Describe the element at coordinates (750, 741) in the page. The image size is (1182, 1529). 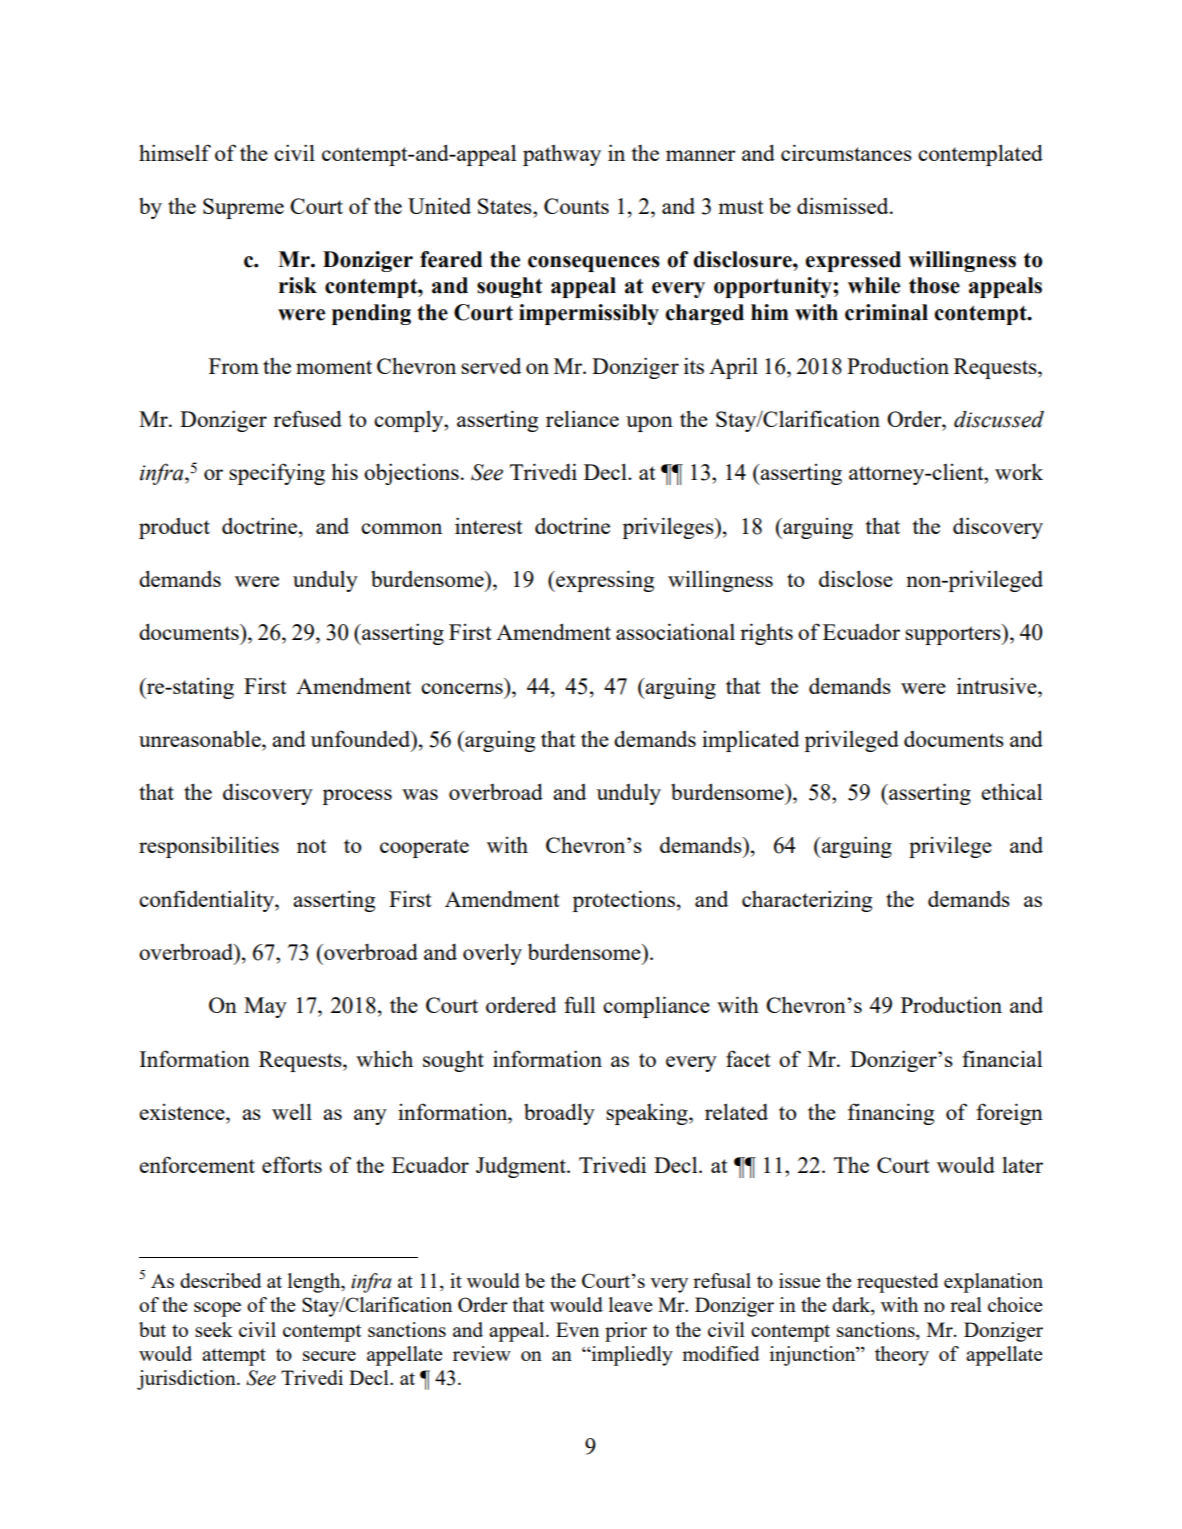
I see `implicated` at that location.
